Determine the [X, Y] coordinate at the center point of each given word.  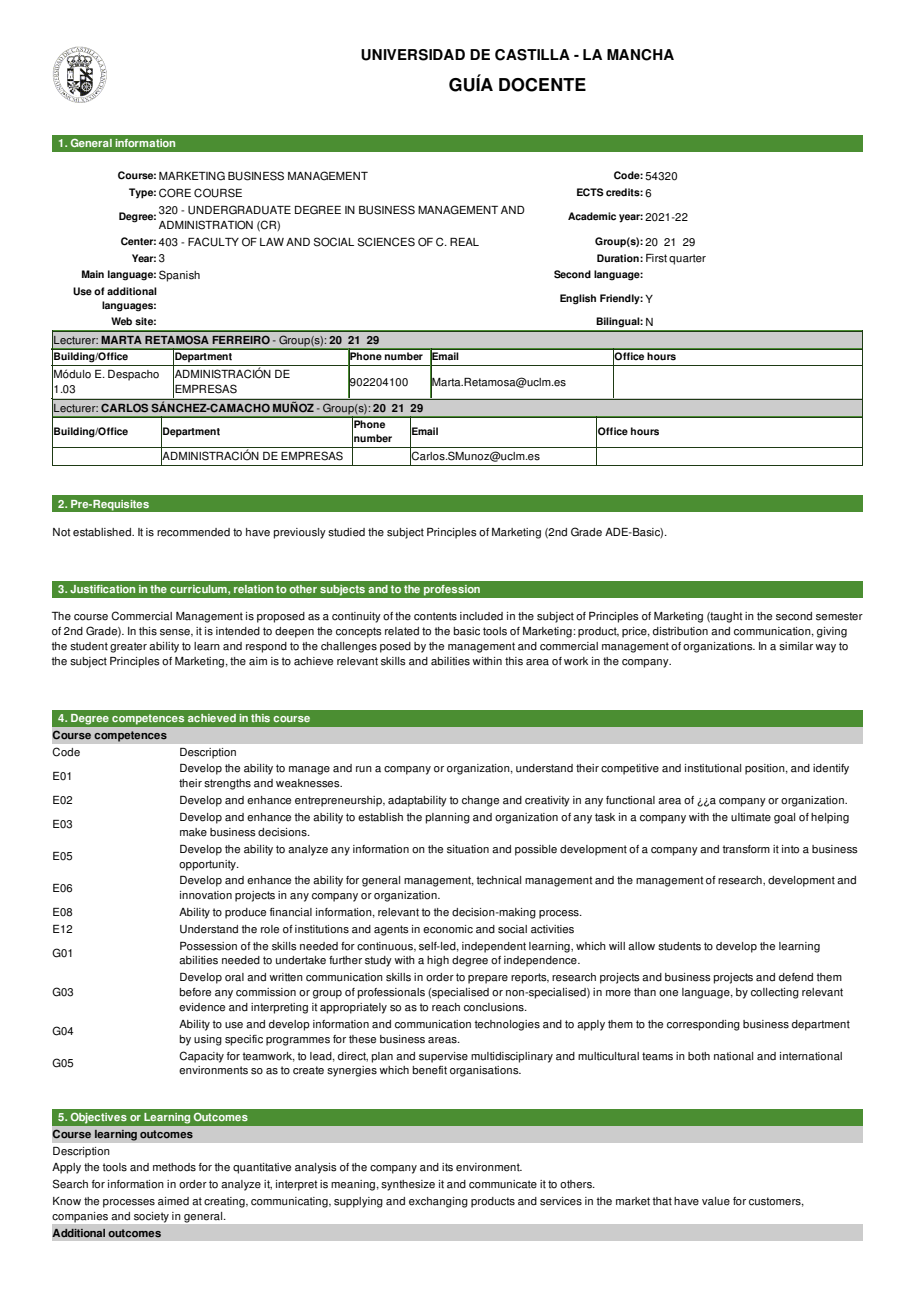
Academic [592, 216]
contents [435, 616]
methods [174, 1167]
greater [128, 647]
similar [796, 646]
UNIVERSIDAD [413, 55]
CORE [175, 193]
